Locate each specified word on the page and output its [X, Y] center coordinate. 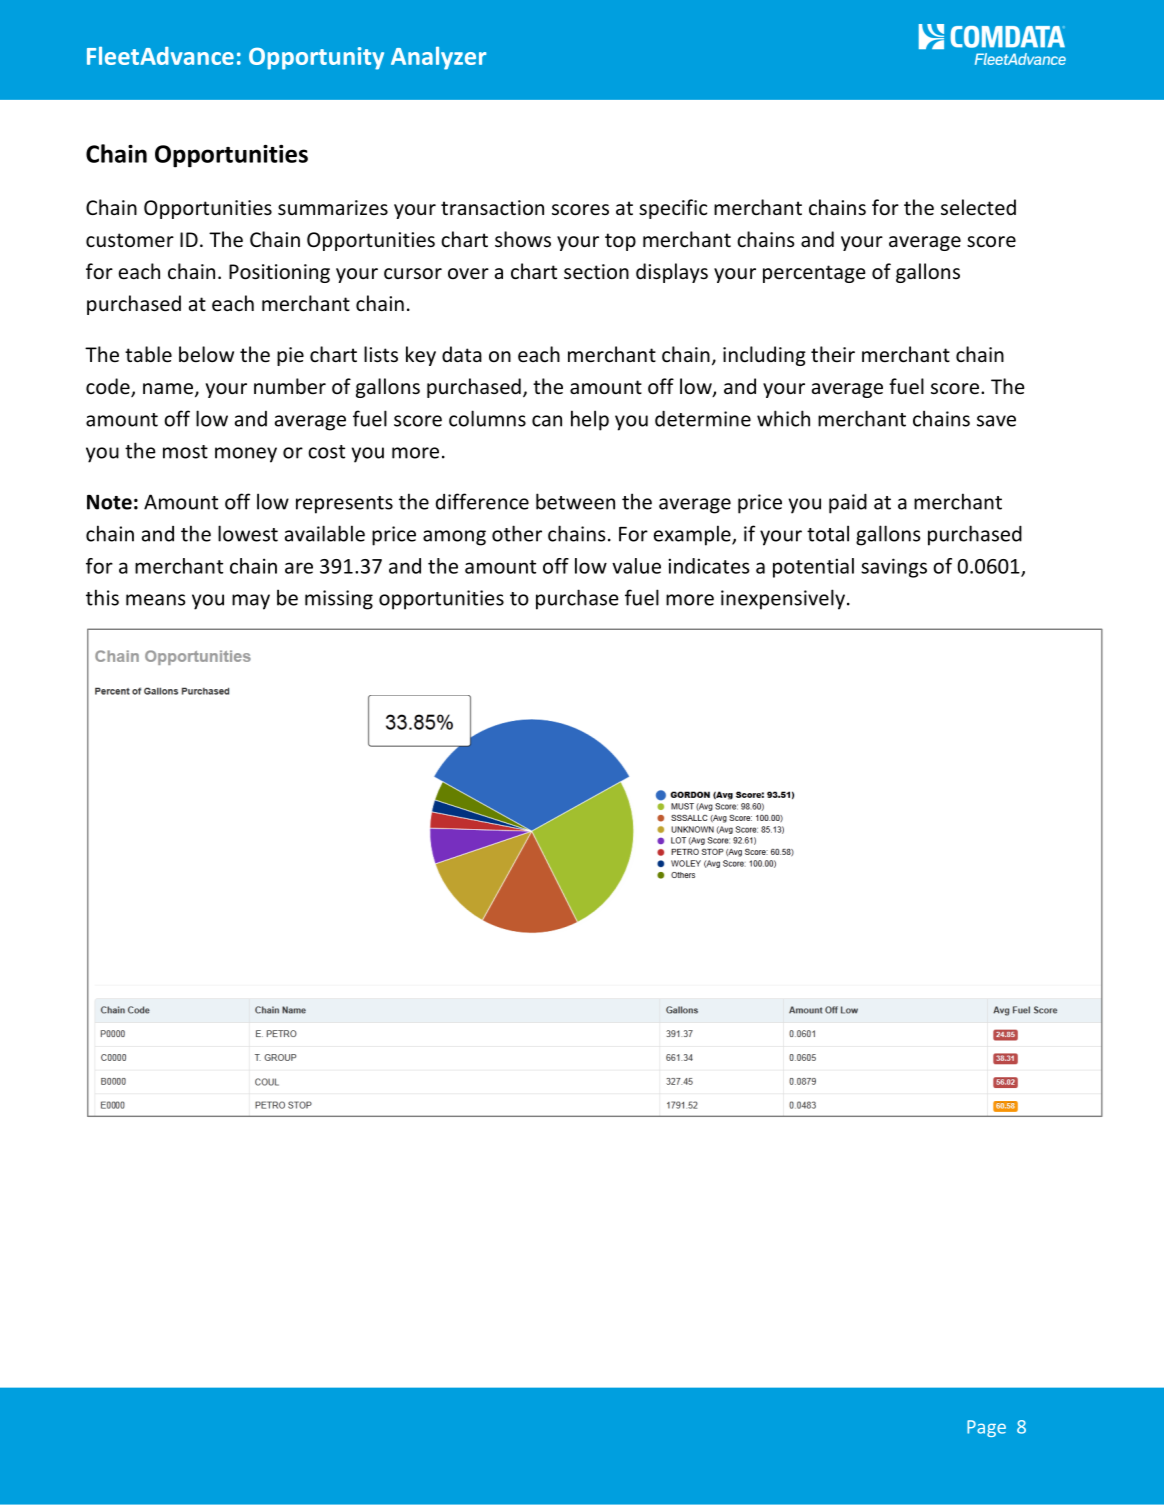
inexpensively [783, 599]
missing [339, 600]
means [156, 600]
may [251, 602]
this [102, 597]
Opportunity [316, 58]
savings [894, 568]
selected [978, 207]
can [547, 421]
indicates [709, 566]
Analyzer [438, 58]
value [636, 566]
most [185, 452]
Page [986, 1428]
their [833, 354]
